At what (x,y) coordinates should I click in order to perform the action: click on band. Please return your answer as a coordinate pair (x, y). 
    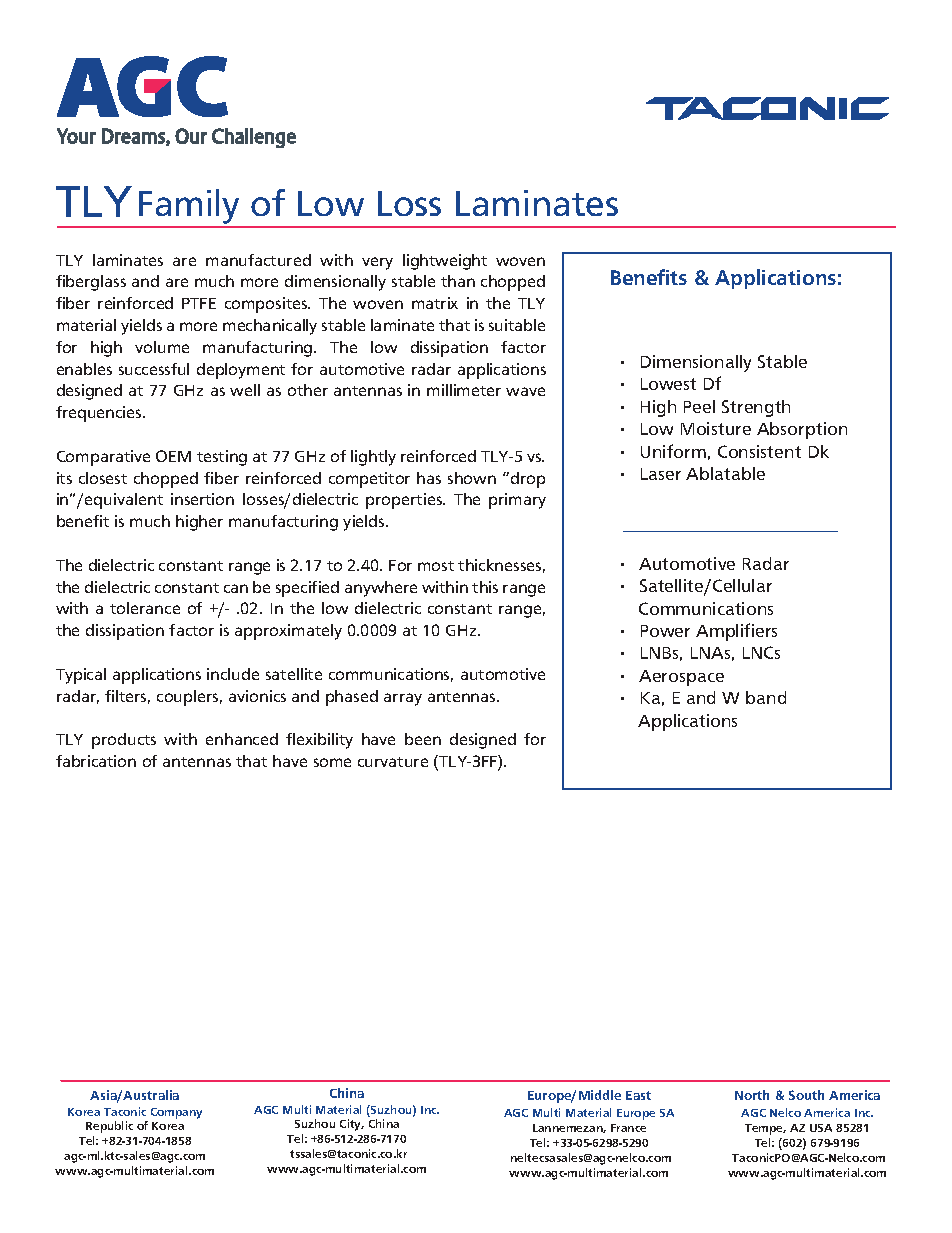
    Looking at the image, I should click on (766, 697).
